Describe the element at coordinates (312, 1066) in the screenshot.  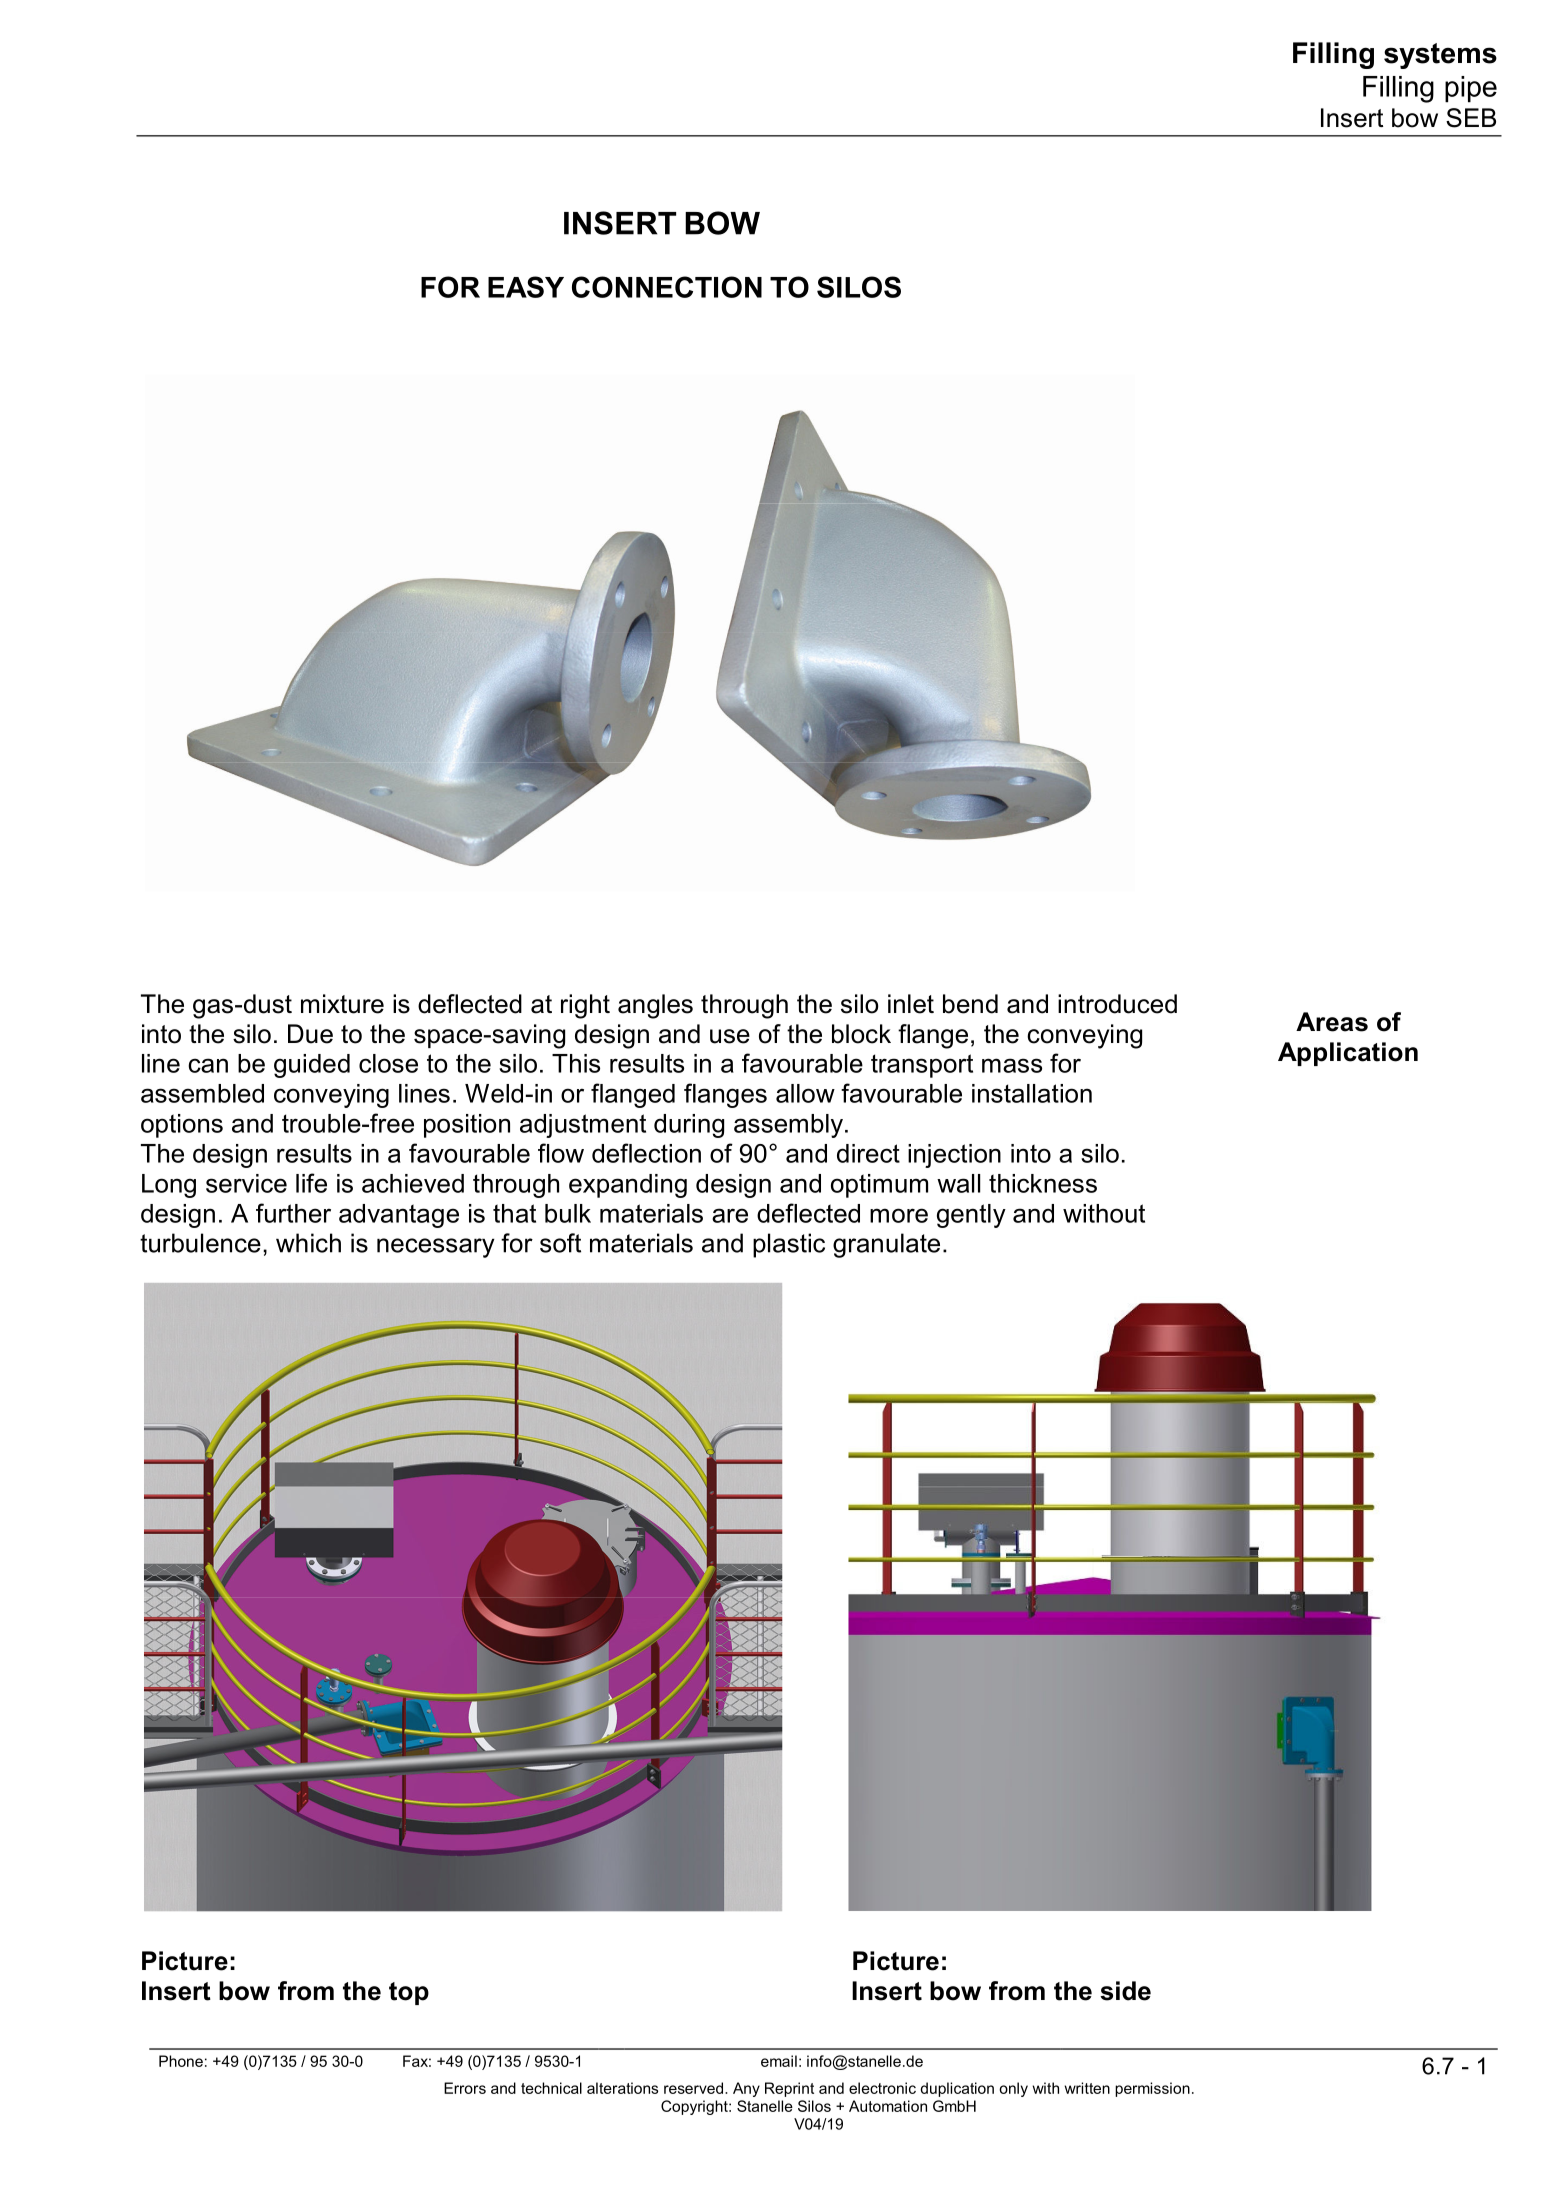
I see `guided` at that location.
